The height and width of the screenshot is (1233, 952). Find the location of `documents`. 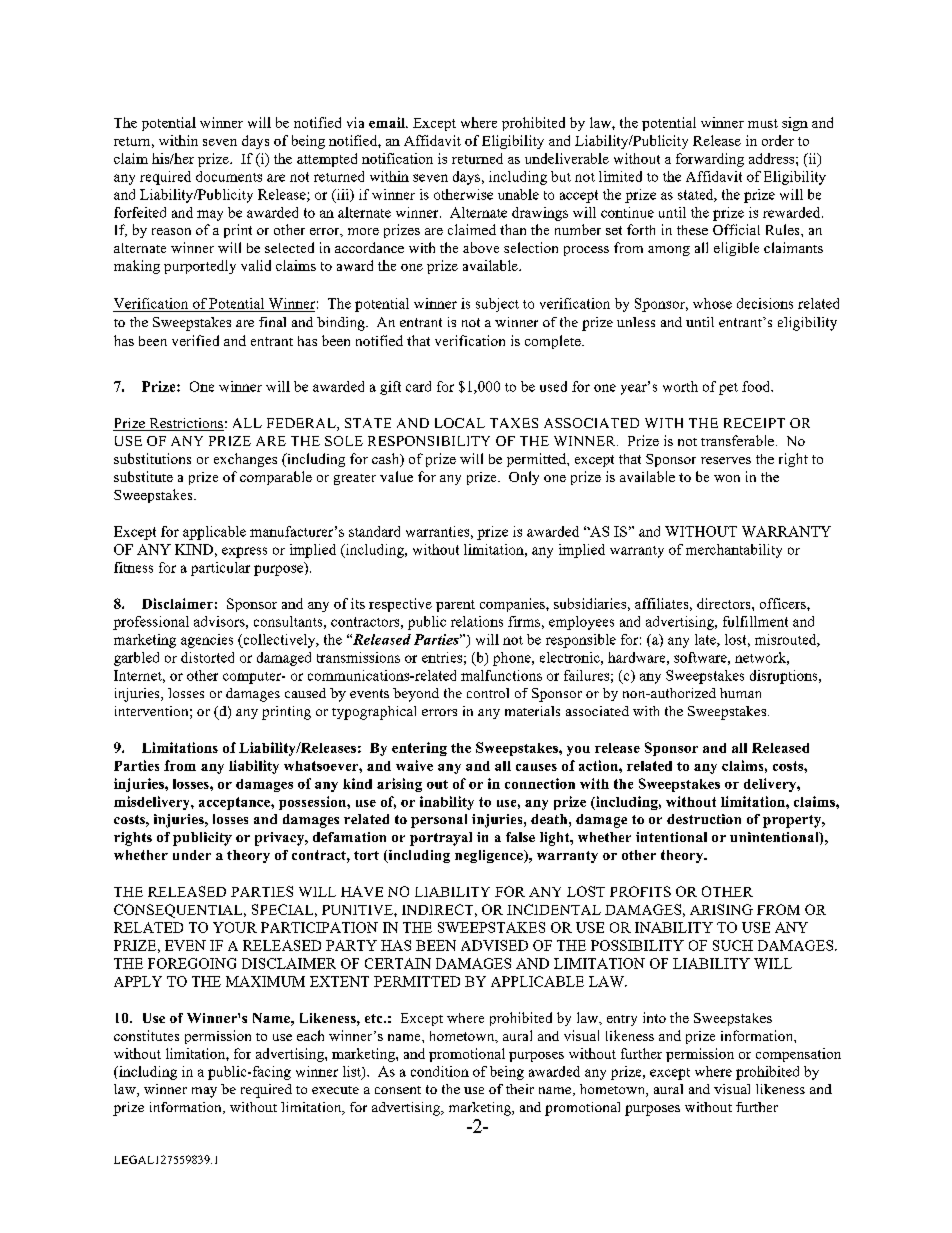

documents is located at coordinates (229, 176).
